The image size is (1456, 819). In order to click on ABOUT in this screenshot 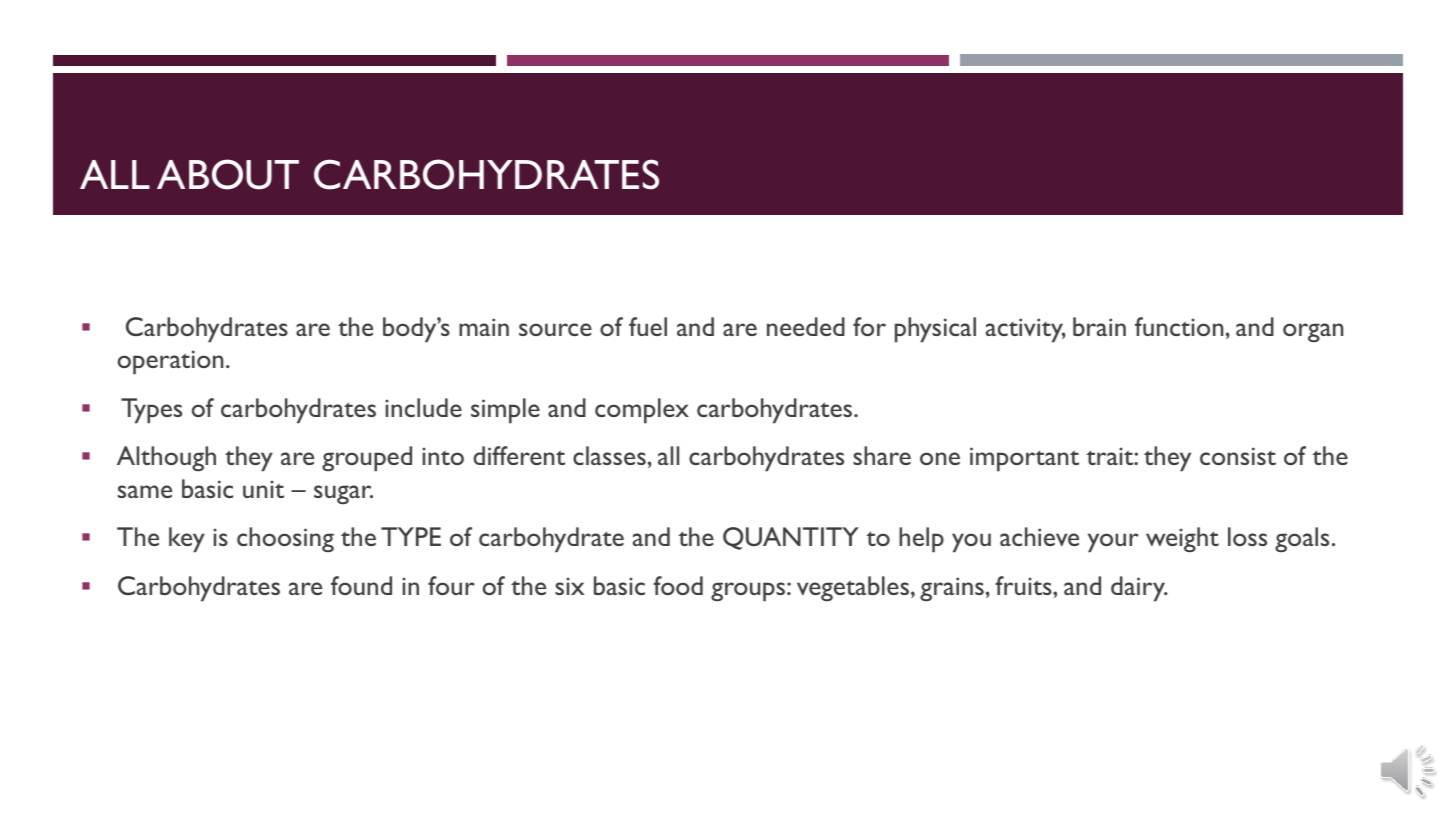, I will do `click(228, 174)`.
